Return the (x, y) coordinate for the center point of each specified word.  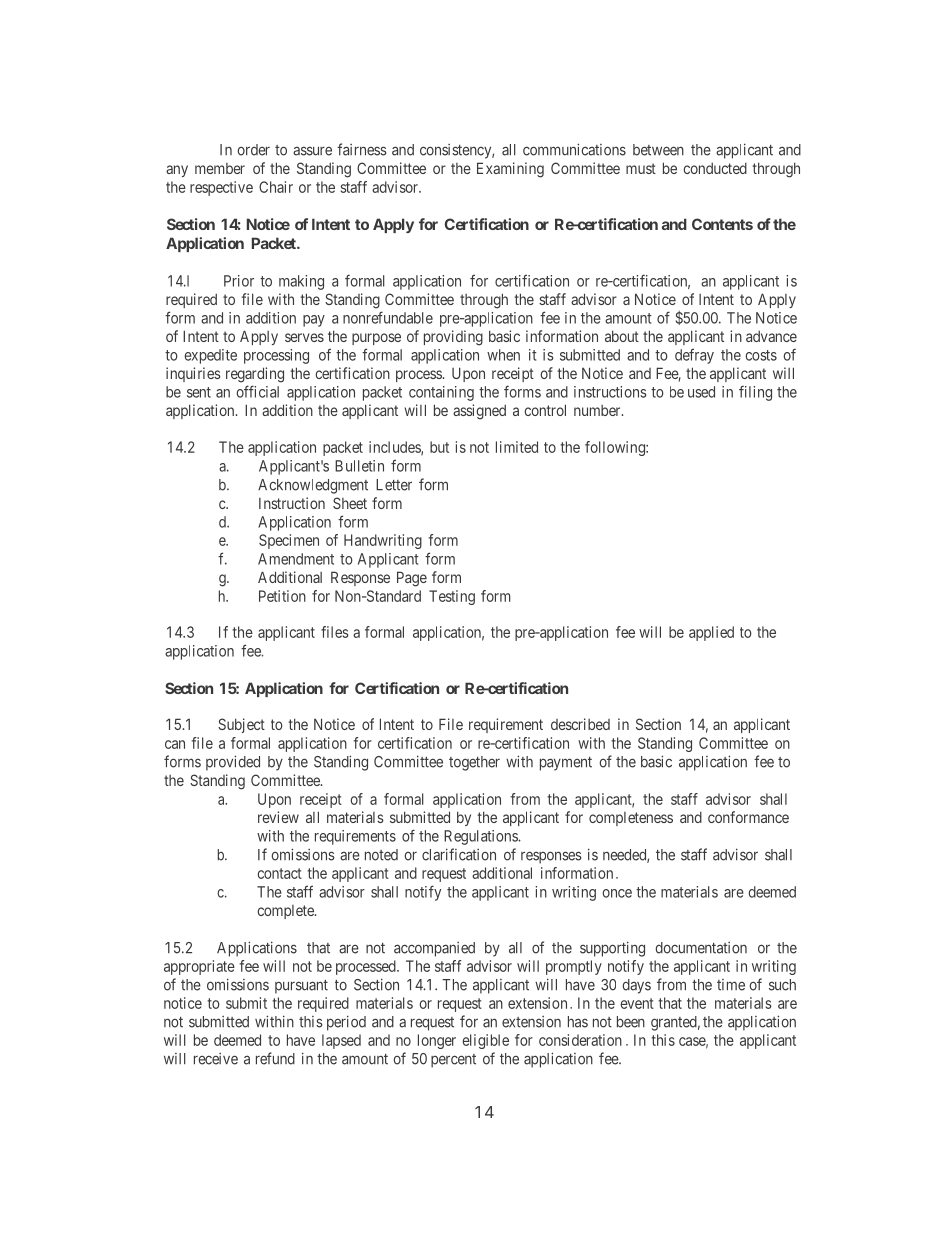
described (580, 724)
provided (233, 763)
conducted (715, 168)
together (474, 763)
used (701, 392)
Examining (510, 170)
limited (517, 447)
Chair (276, 187)
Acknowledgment (313, 486)
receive (216, 1059)
